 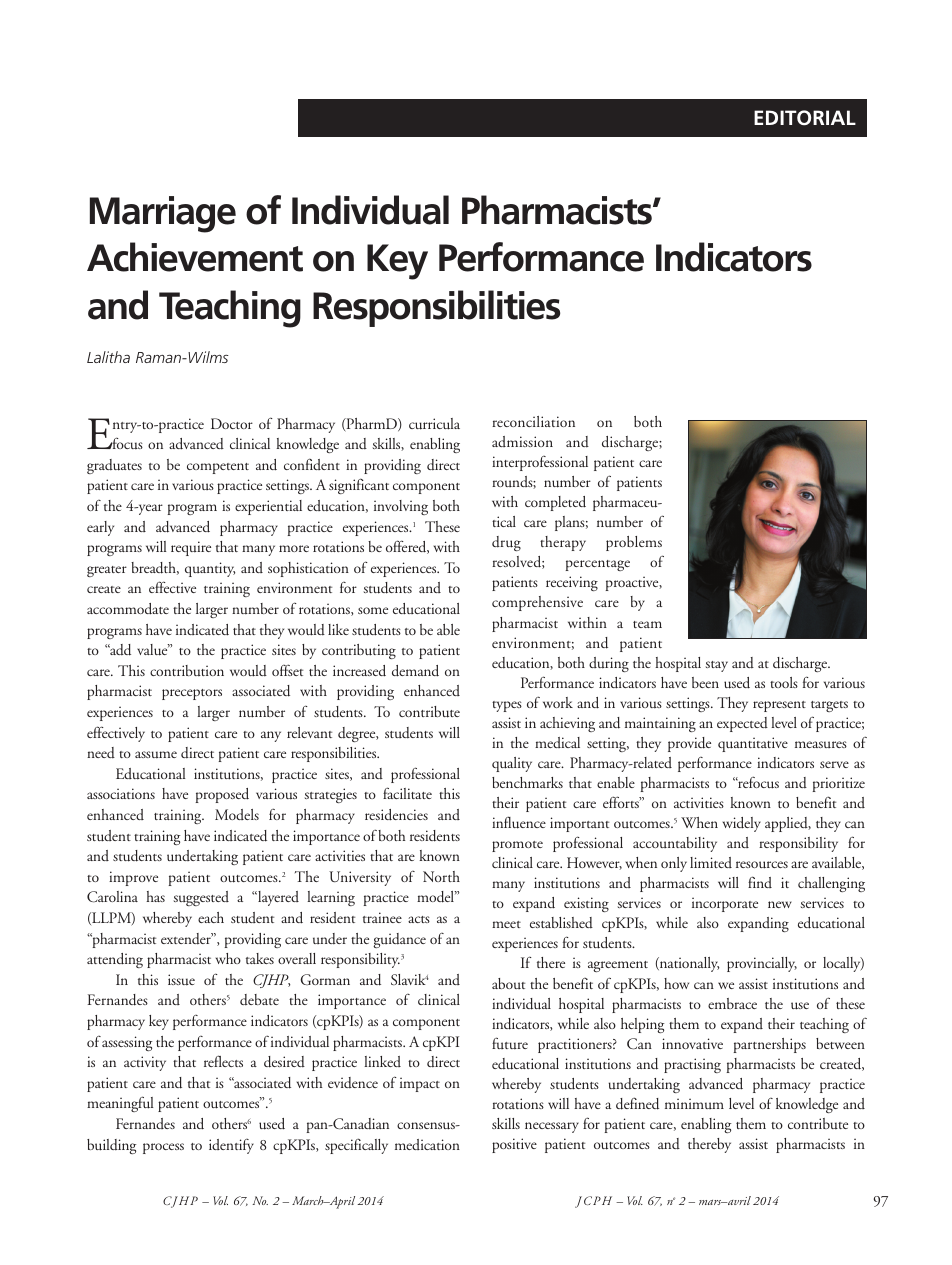 I want to click on medication, so click(x=427, y=1144).
